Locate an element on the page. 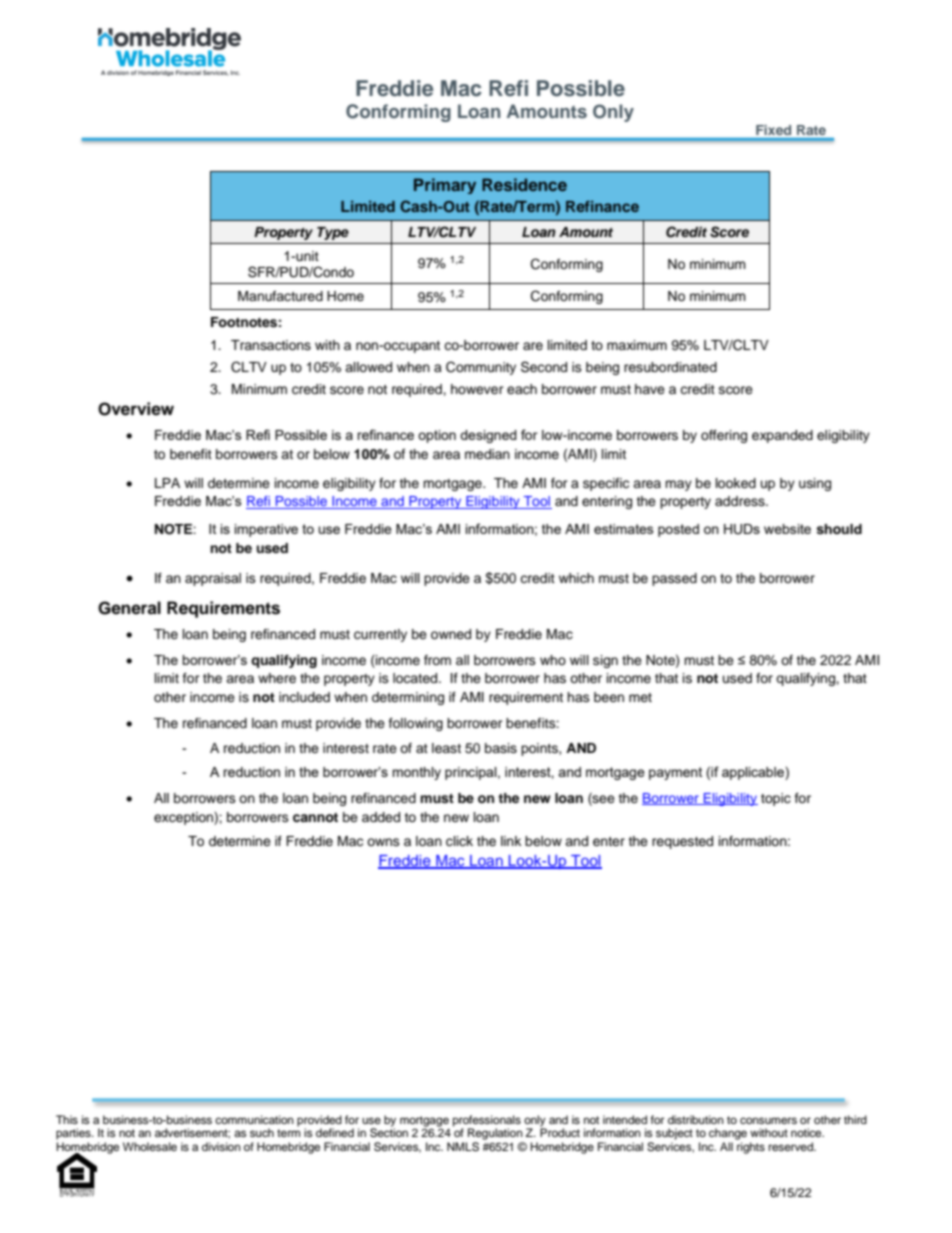 The width and height of the page is (952, 1233). General is located at coordinates (129, 608).
